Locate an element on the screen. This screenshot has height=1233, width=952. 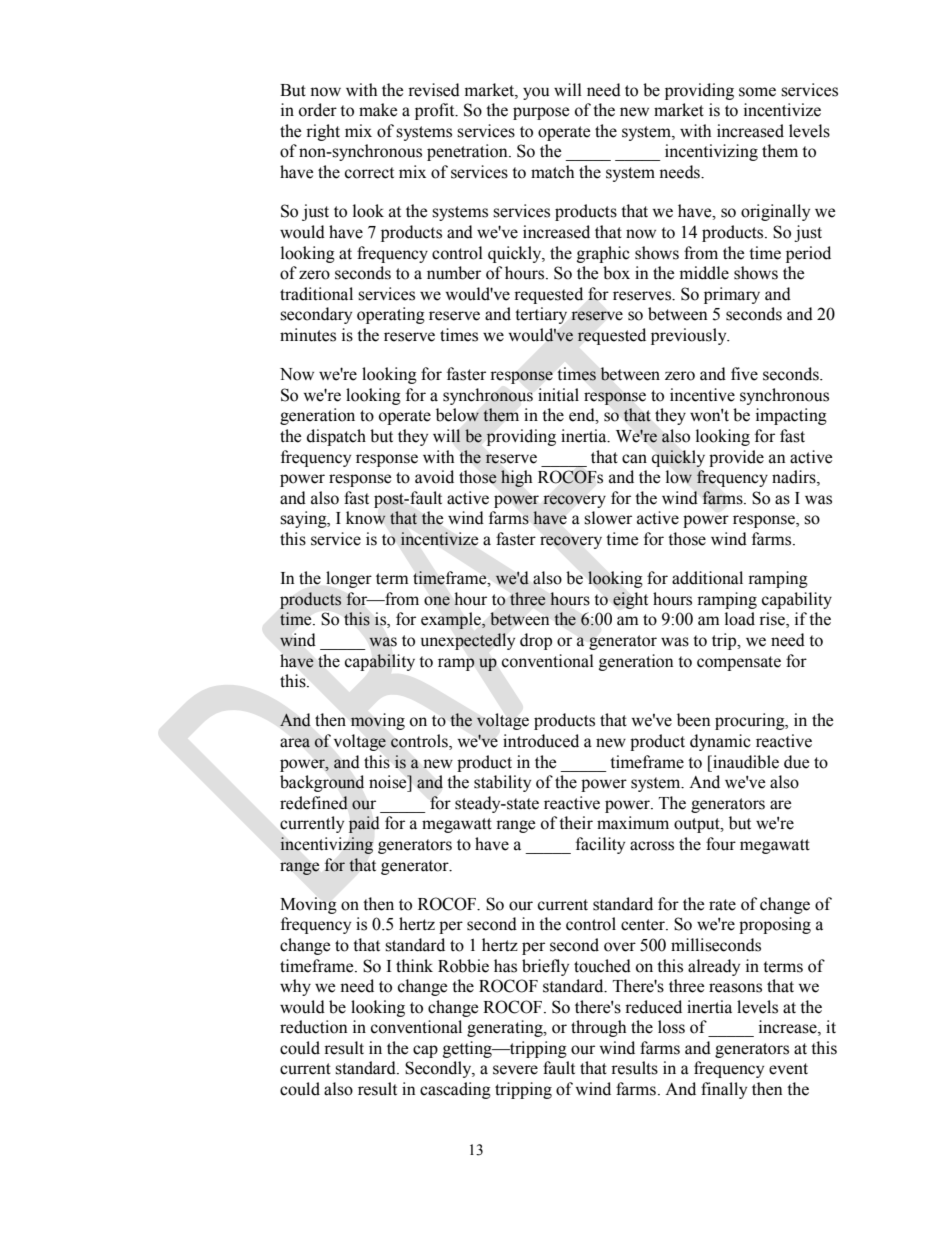
drop is located at coordinates (536, 641).
